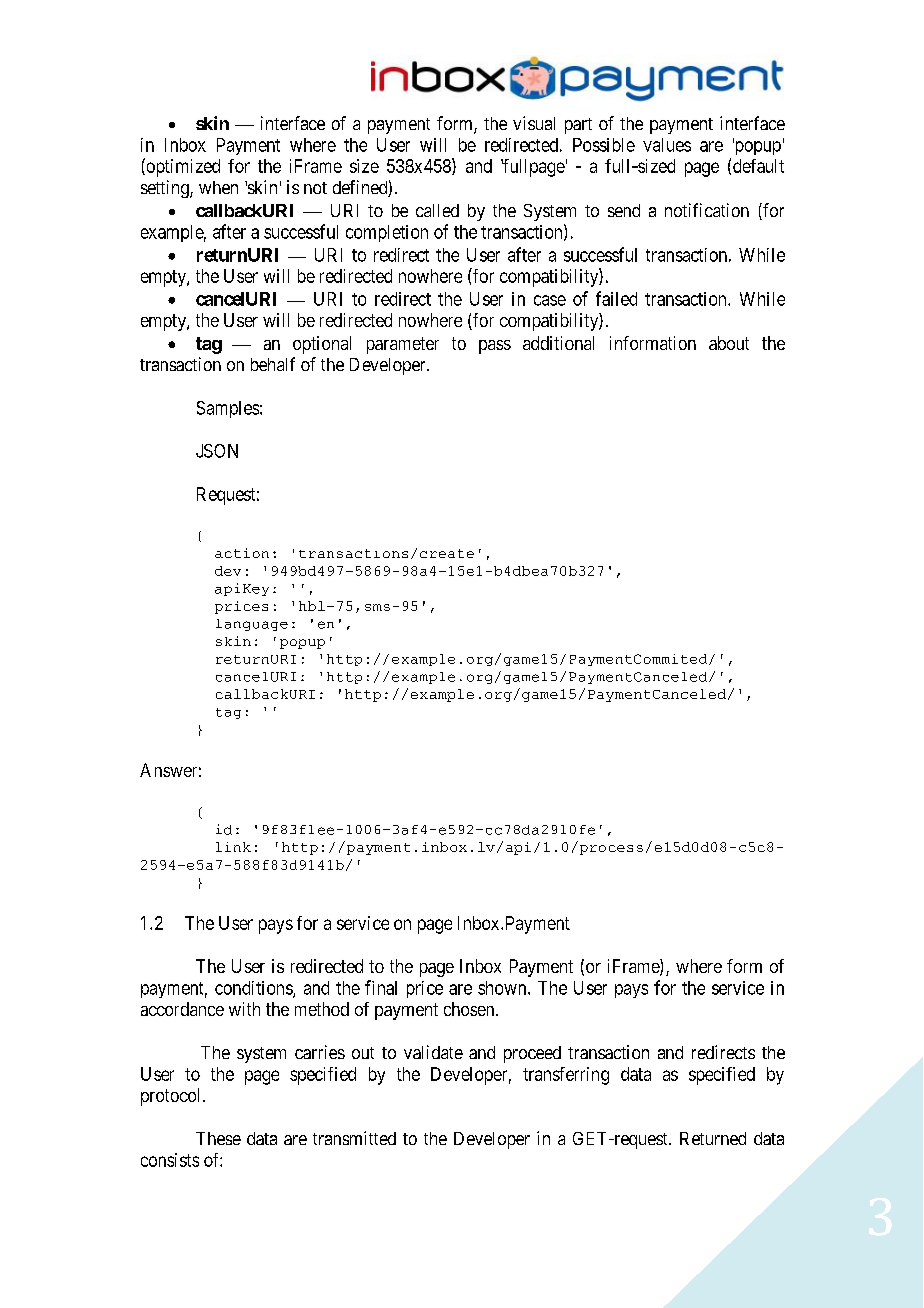 The width and height of the screenshot is (924, 1308). Describe the element at coordinates (667, 145) in the screenshot. I see `values` at that location.
